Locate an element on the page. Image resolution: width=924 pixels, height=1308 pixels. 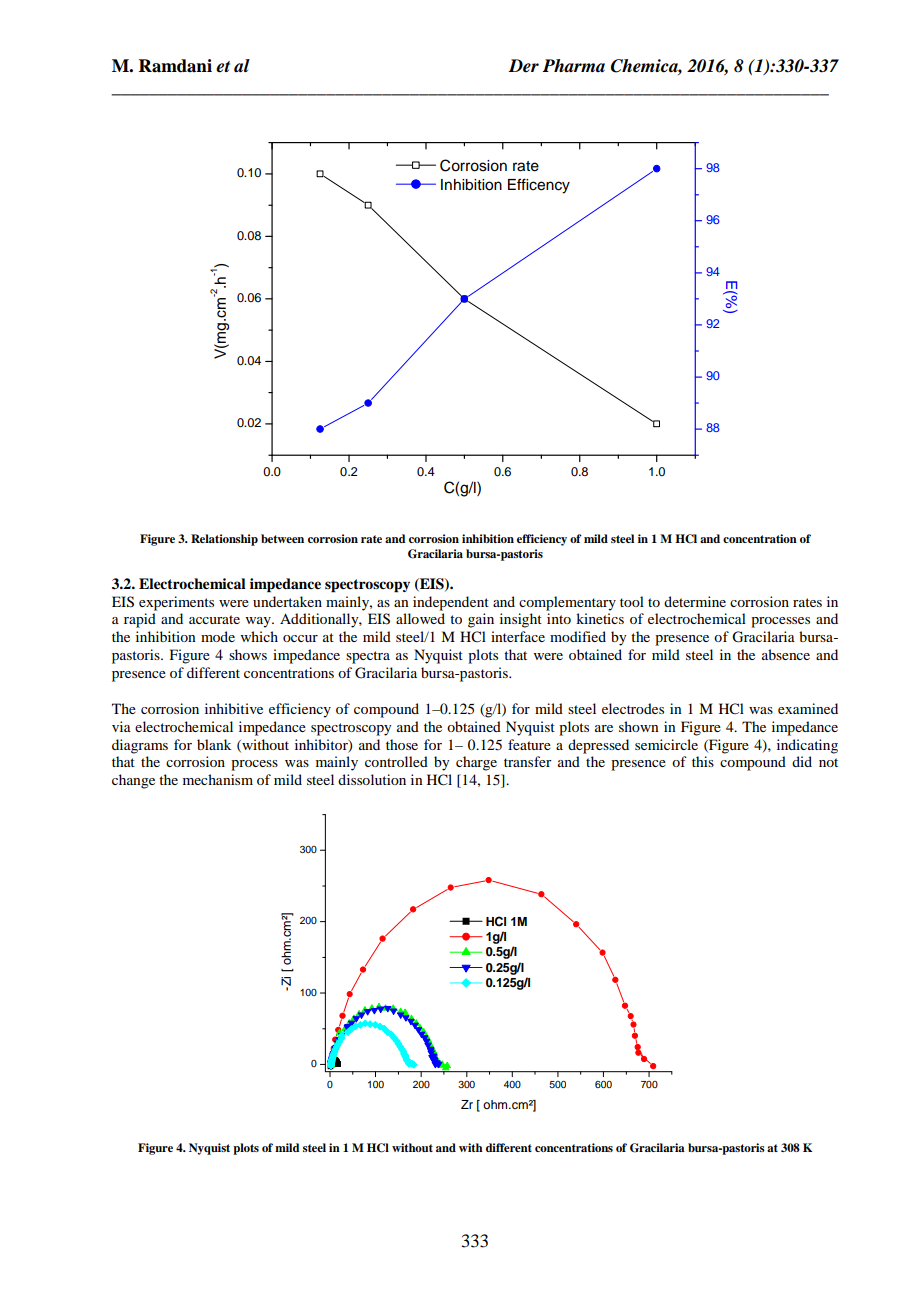
kinetics is located at coordinates (600, 618).
